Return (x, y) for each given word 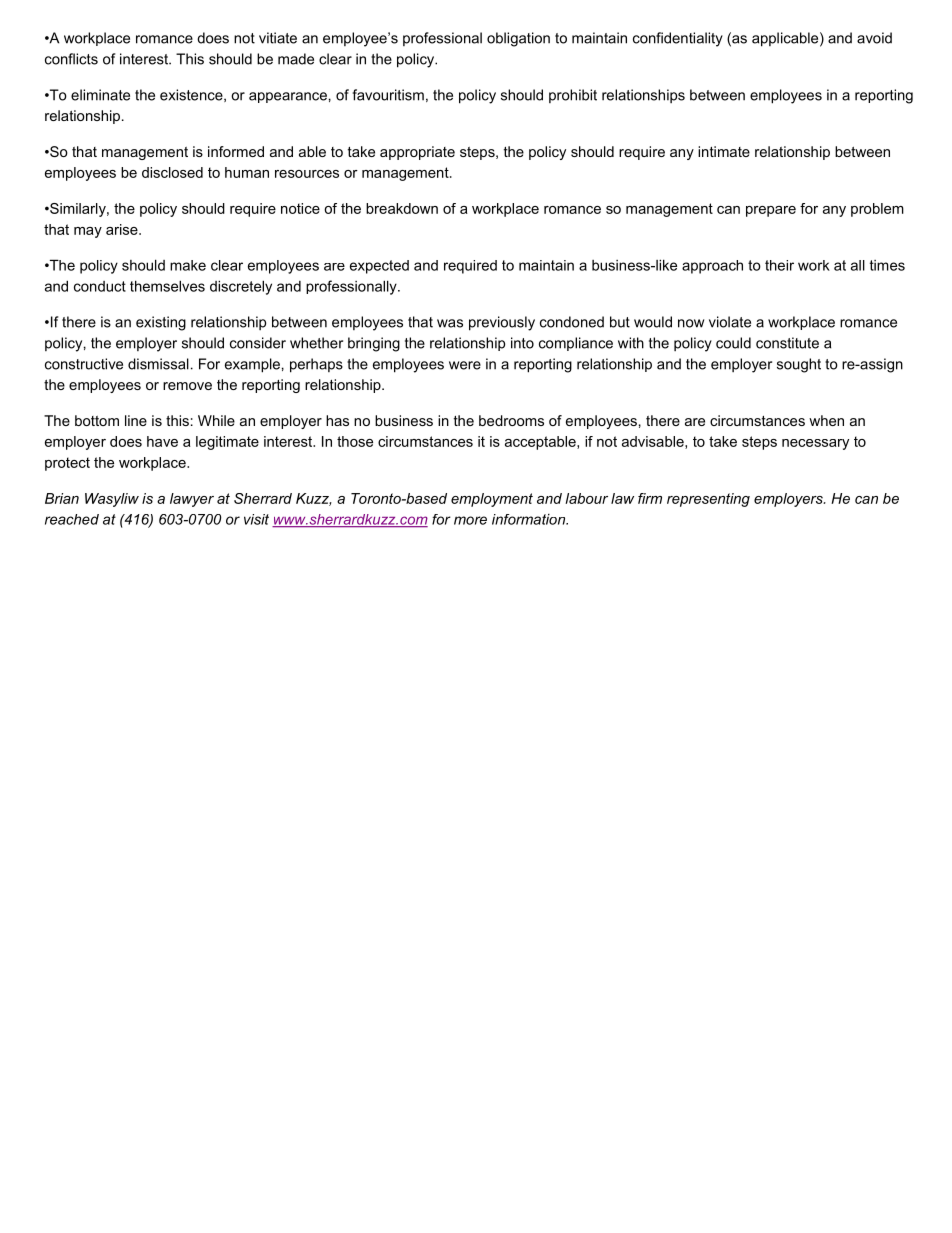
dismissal (158, 364)
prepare (771, 211)
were (465, 365)
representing (708, 500)
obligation (518, 39)
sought (799, 365)
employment (492, 500)
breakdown (402, 208)
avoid (874, 38)
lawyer (192, 500)
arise (123, 229)
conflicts (71, 59)
